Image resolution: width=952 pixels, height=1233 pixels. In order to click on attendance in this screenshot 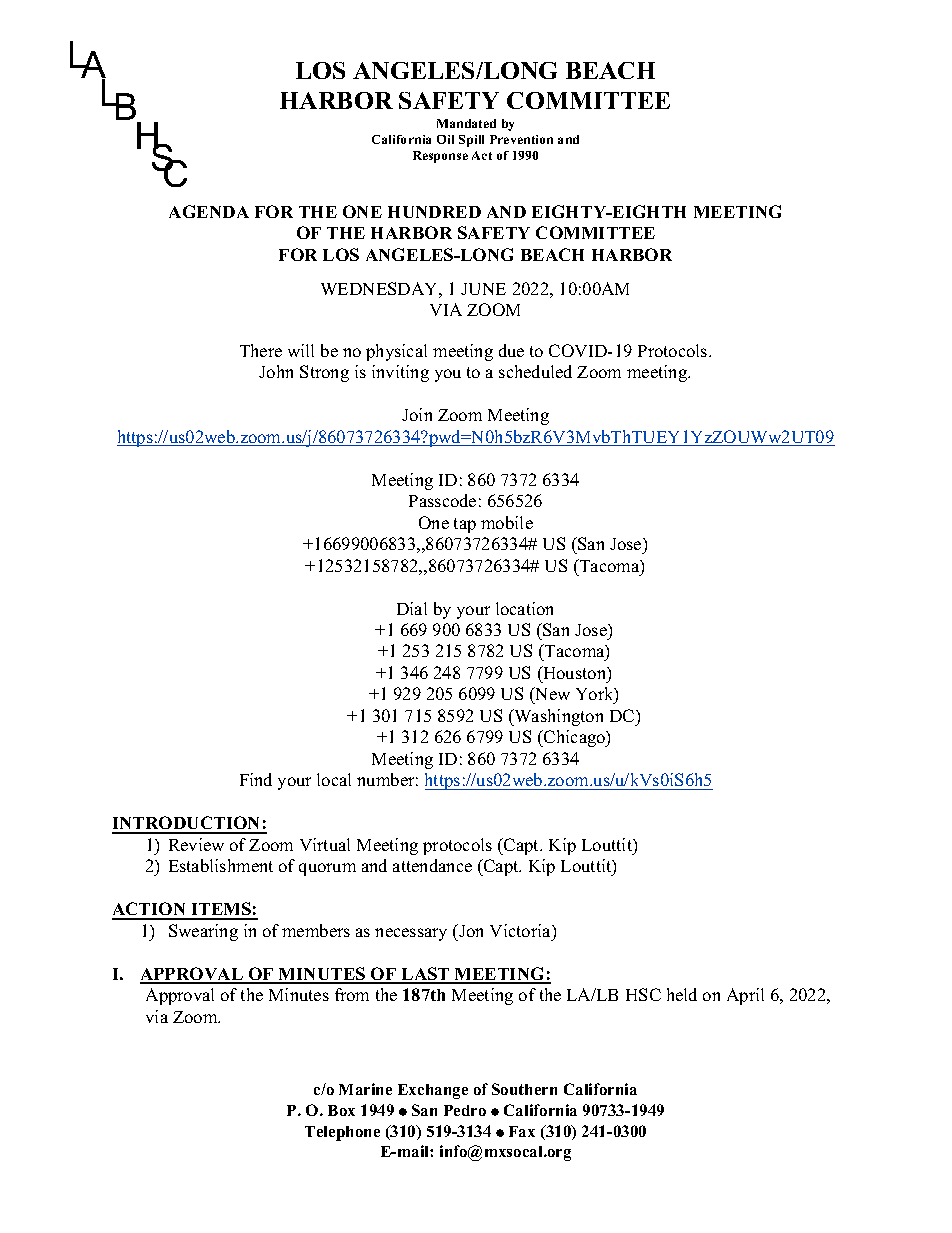, I will do `click(432, 865)`.
